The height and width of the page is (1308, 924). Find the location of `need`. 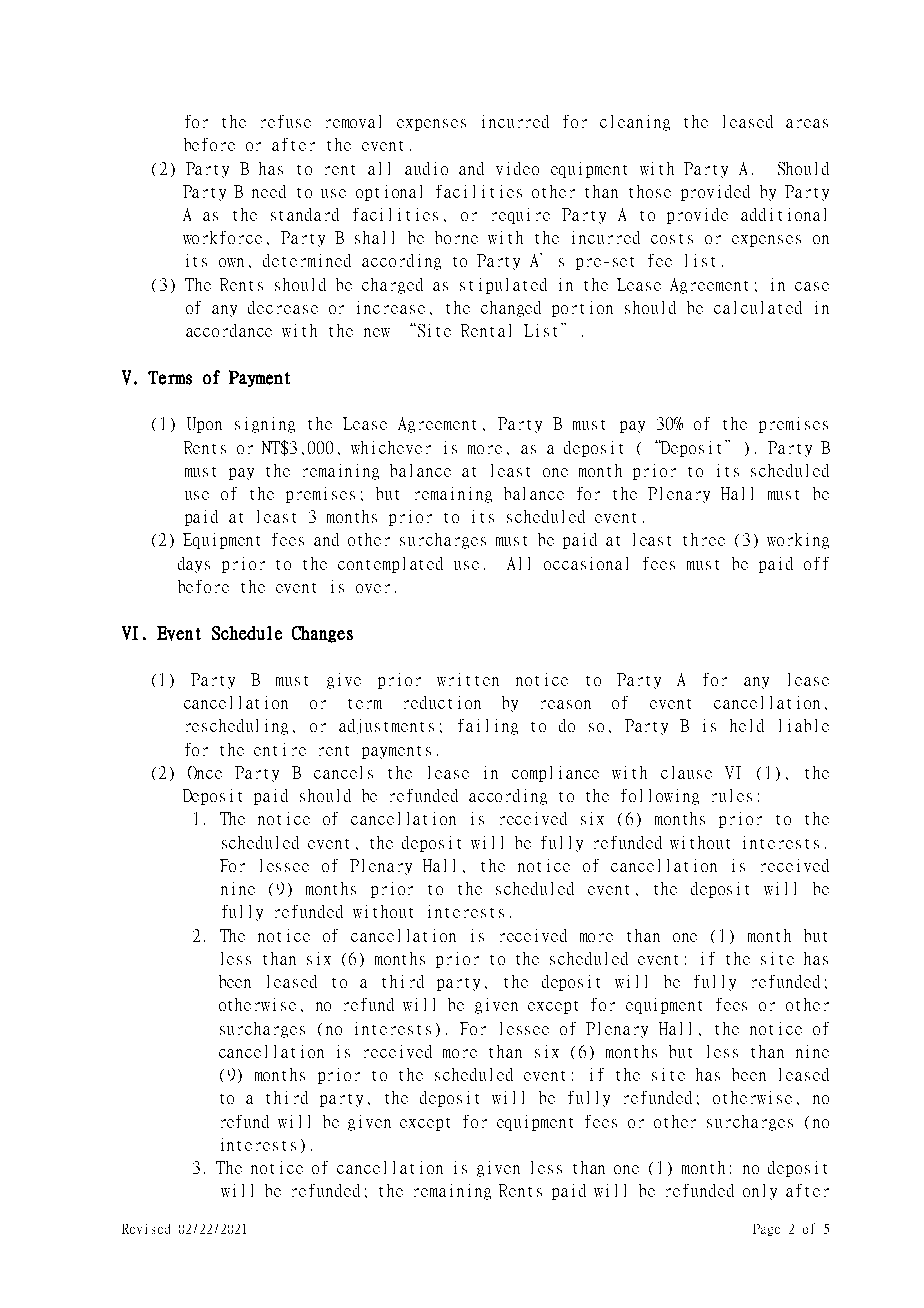

need is located at coordinates (269, 191).
